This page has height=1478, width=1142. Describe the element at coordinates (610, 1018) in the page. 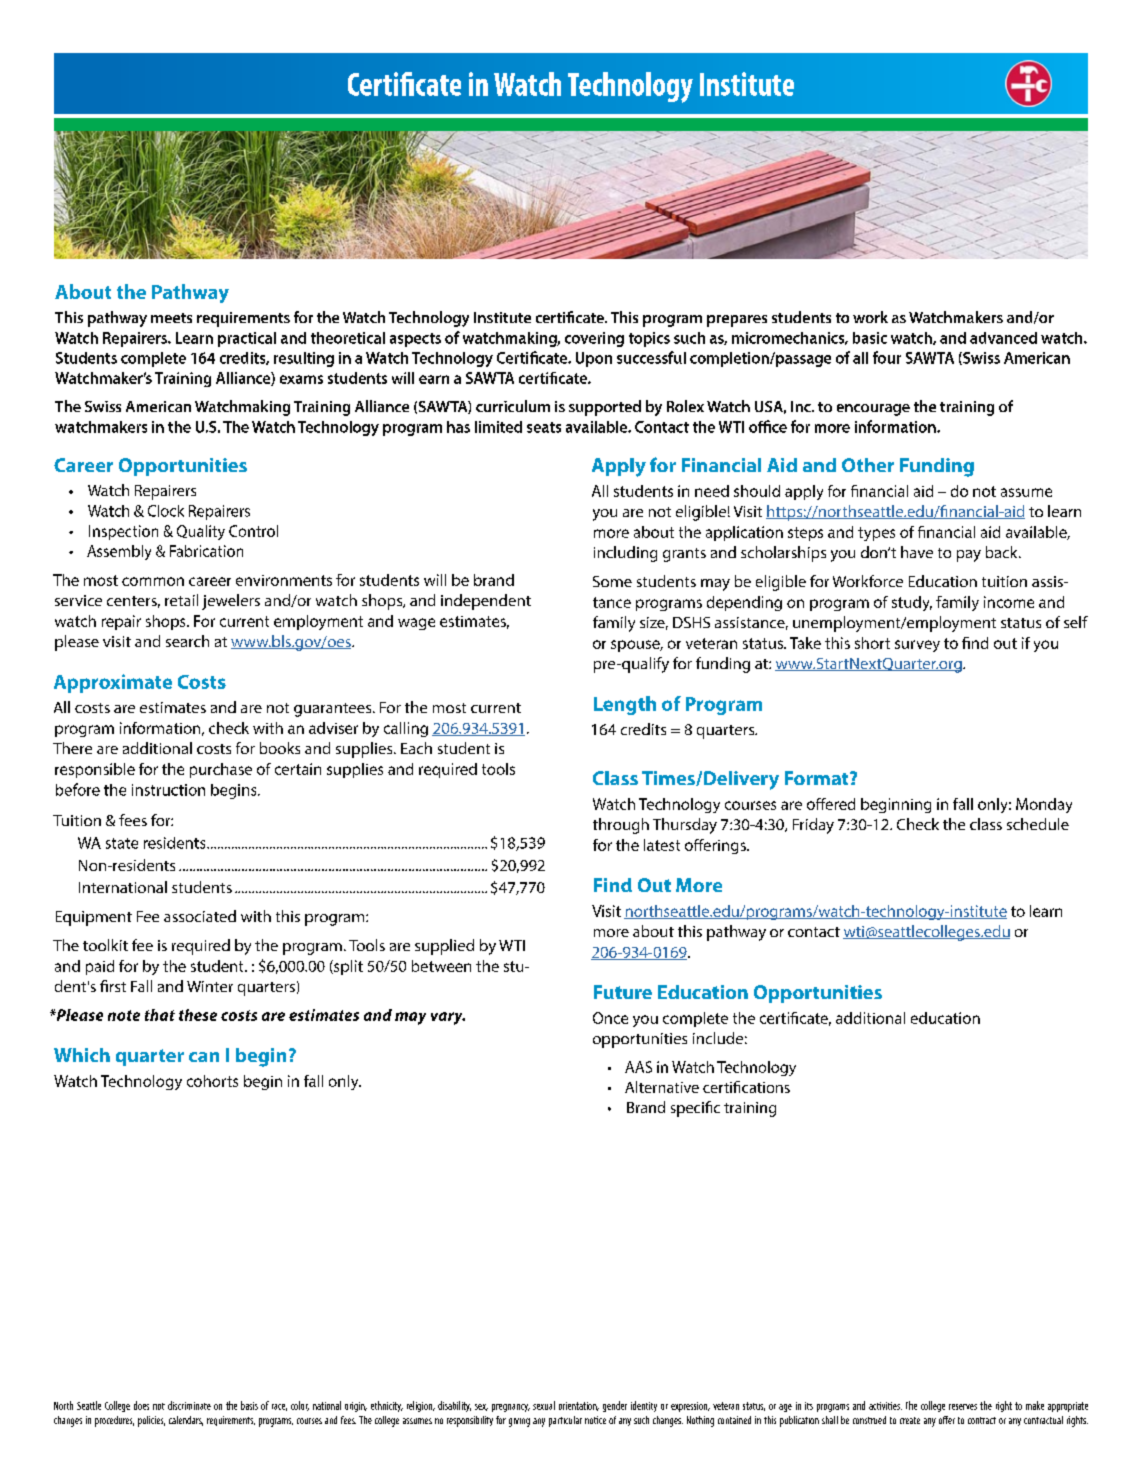

I see `Once` at that location.
